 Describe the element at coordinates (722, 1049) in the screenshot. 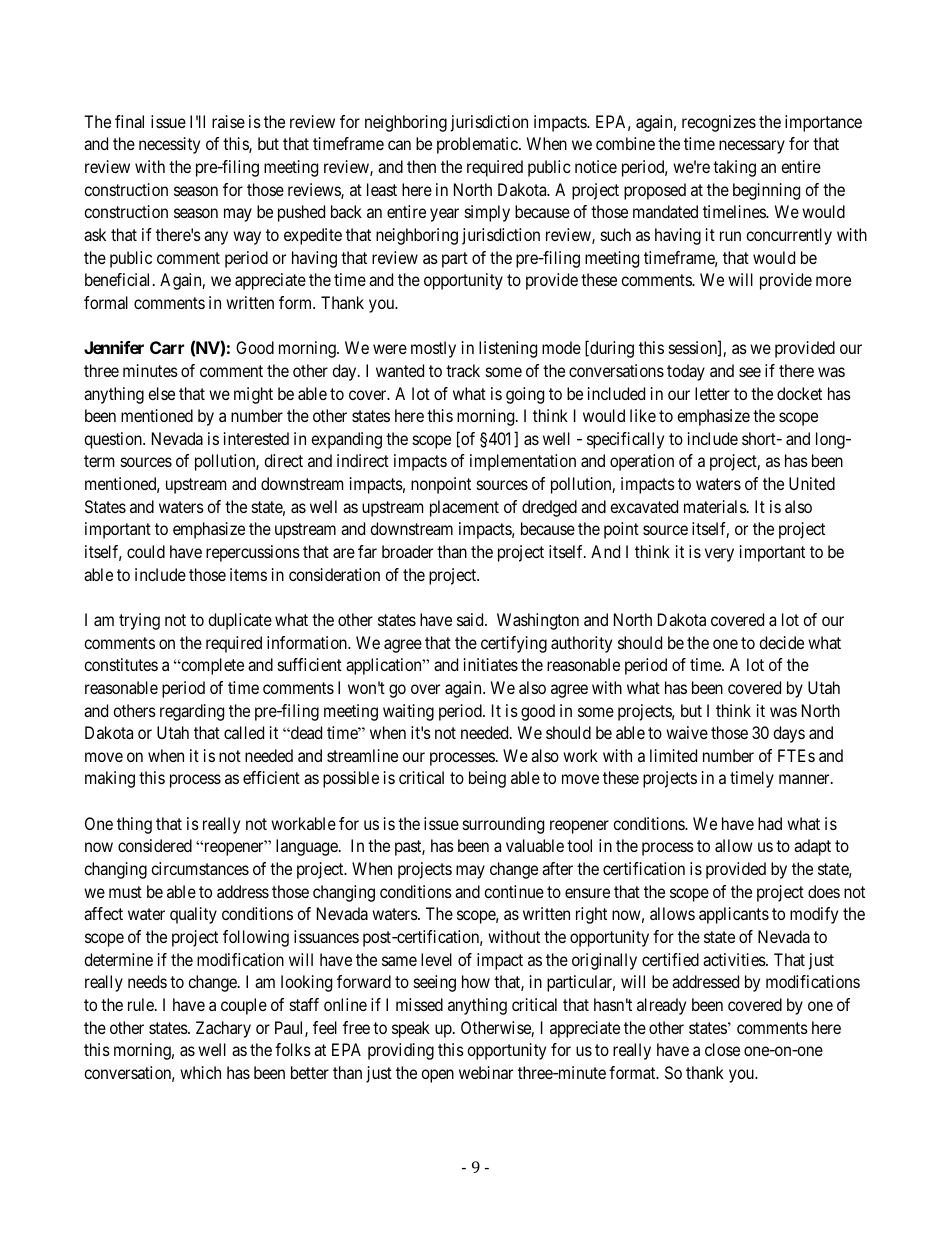

I see `close` at that location.
